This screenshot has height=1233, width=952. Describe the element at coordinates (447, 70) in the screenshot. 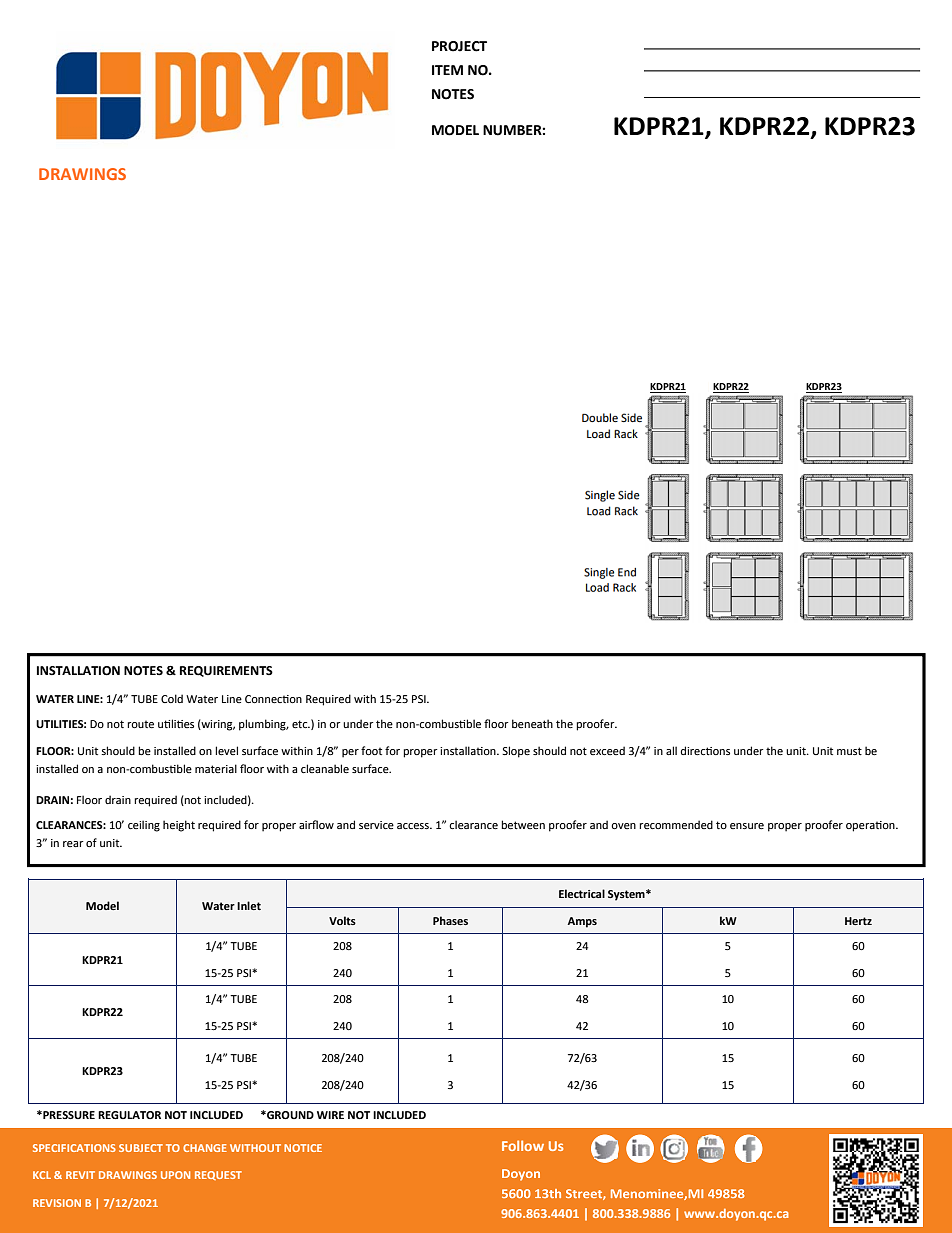

I see `ITEM` at that location.
